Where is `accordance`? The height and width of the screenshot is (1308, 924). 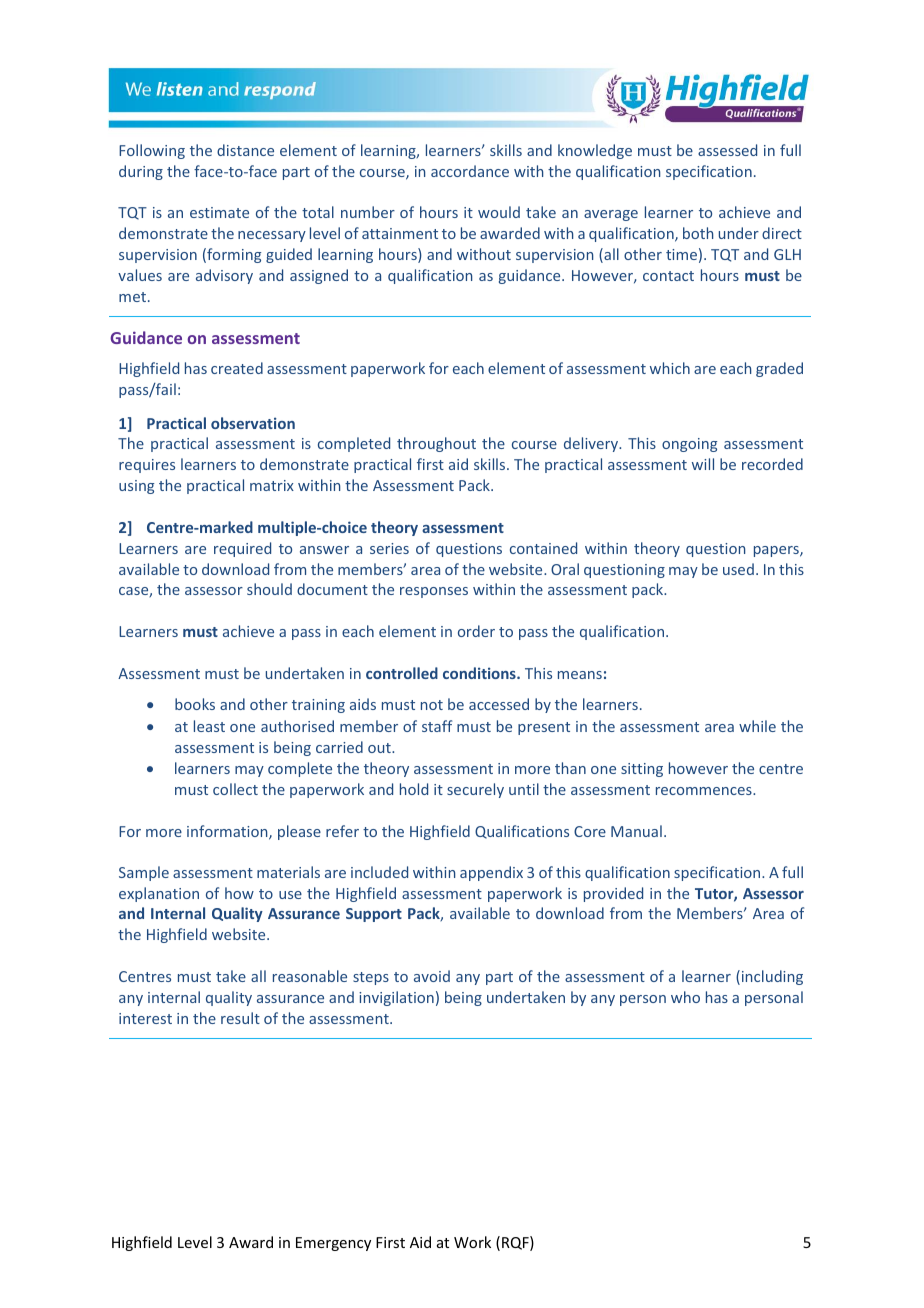 accordance is located at coordinates (470, 171).
